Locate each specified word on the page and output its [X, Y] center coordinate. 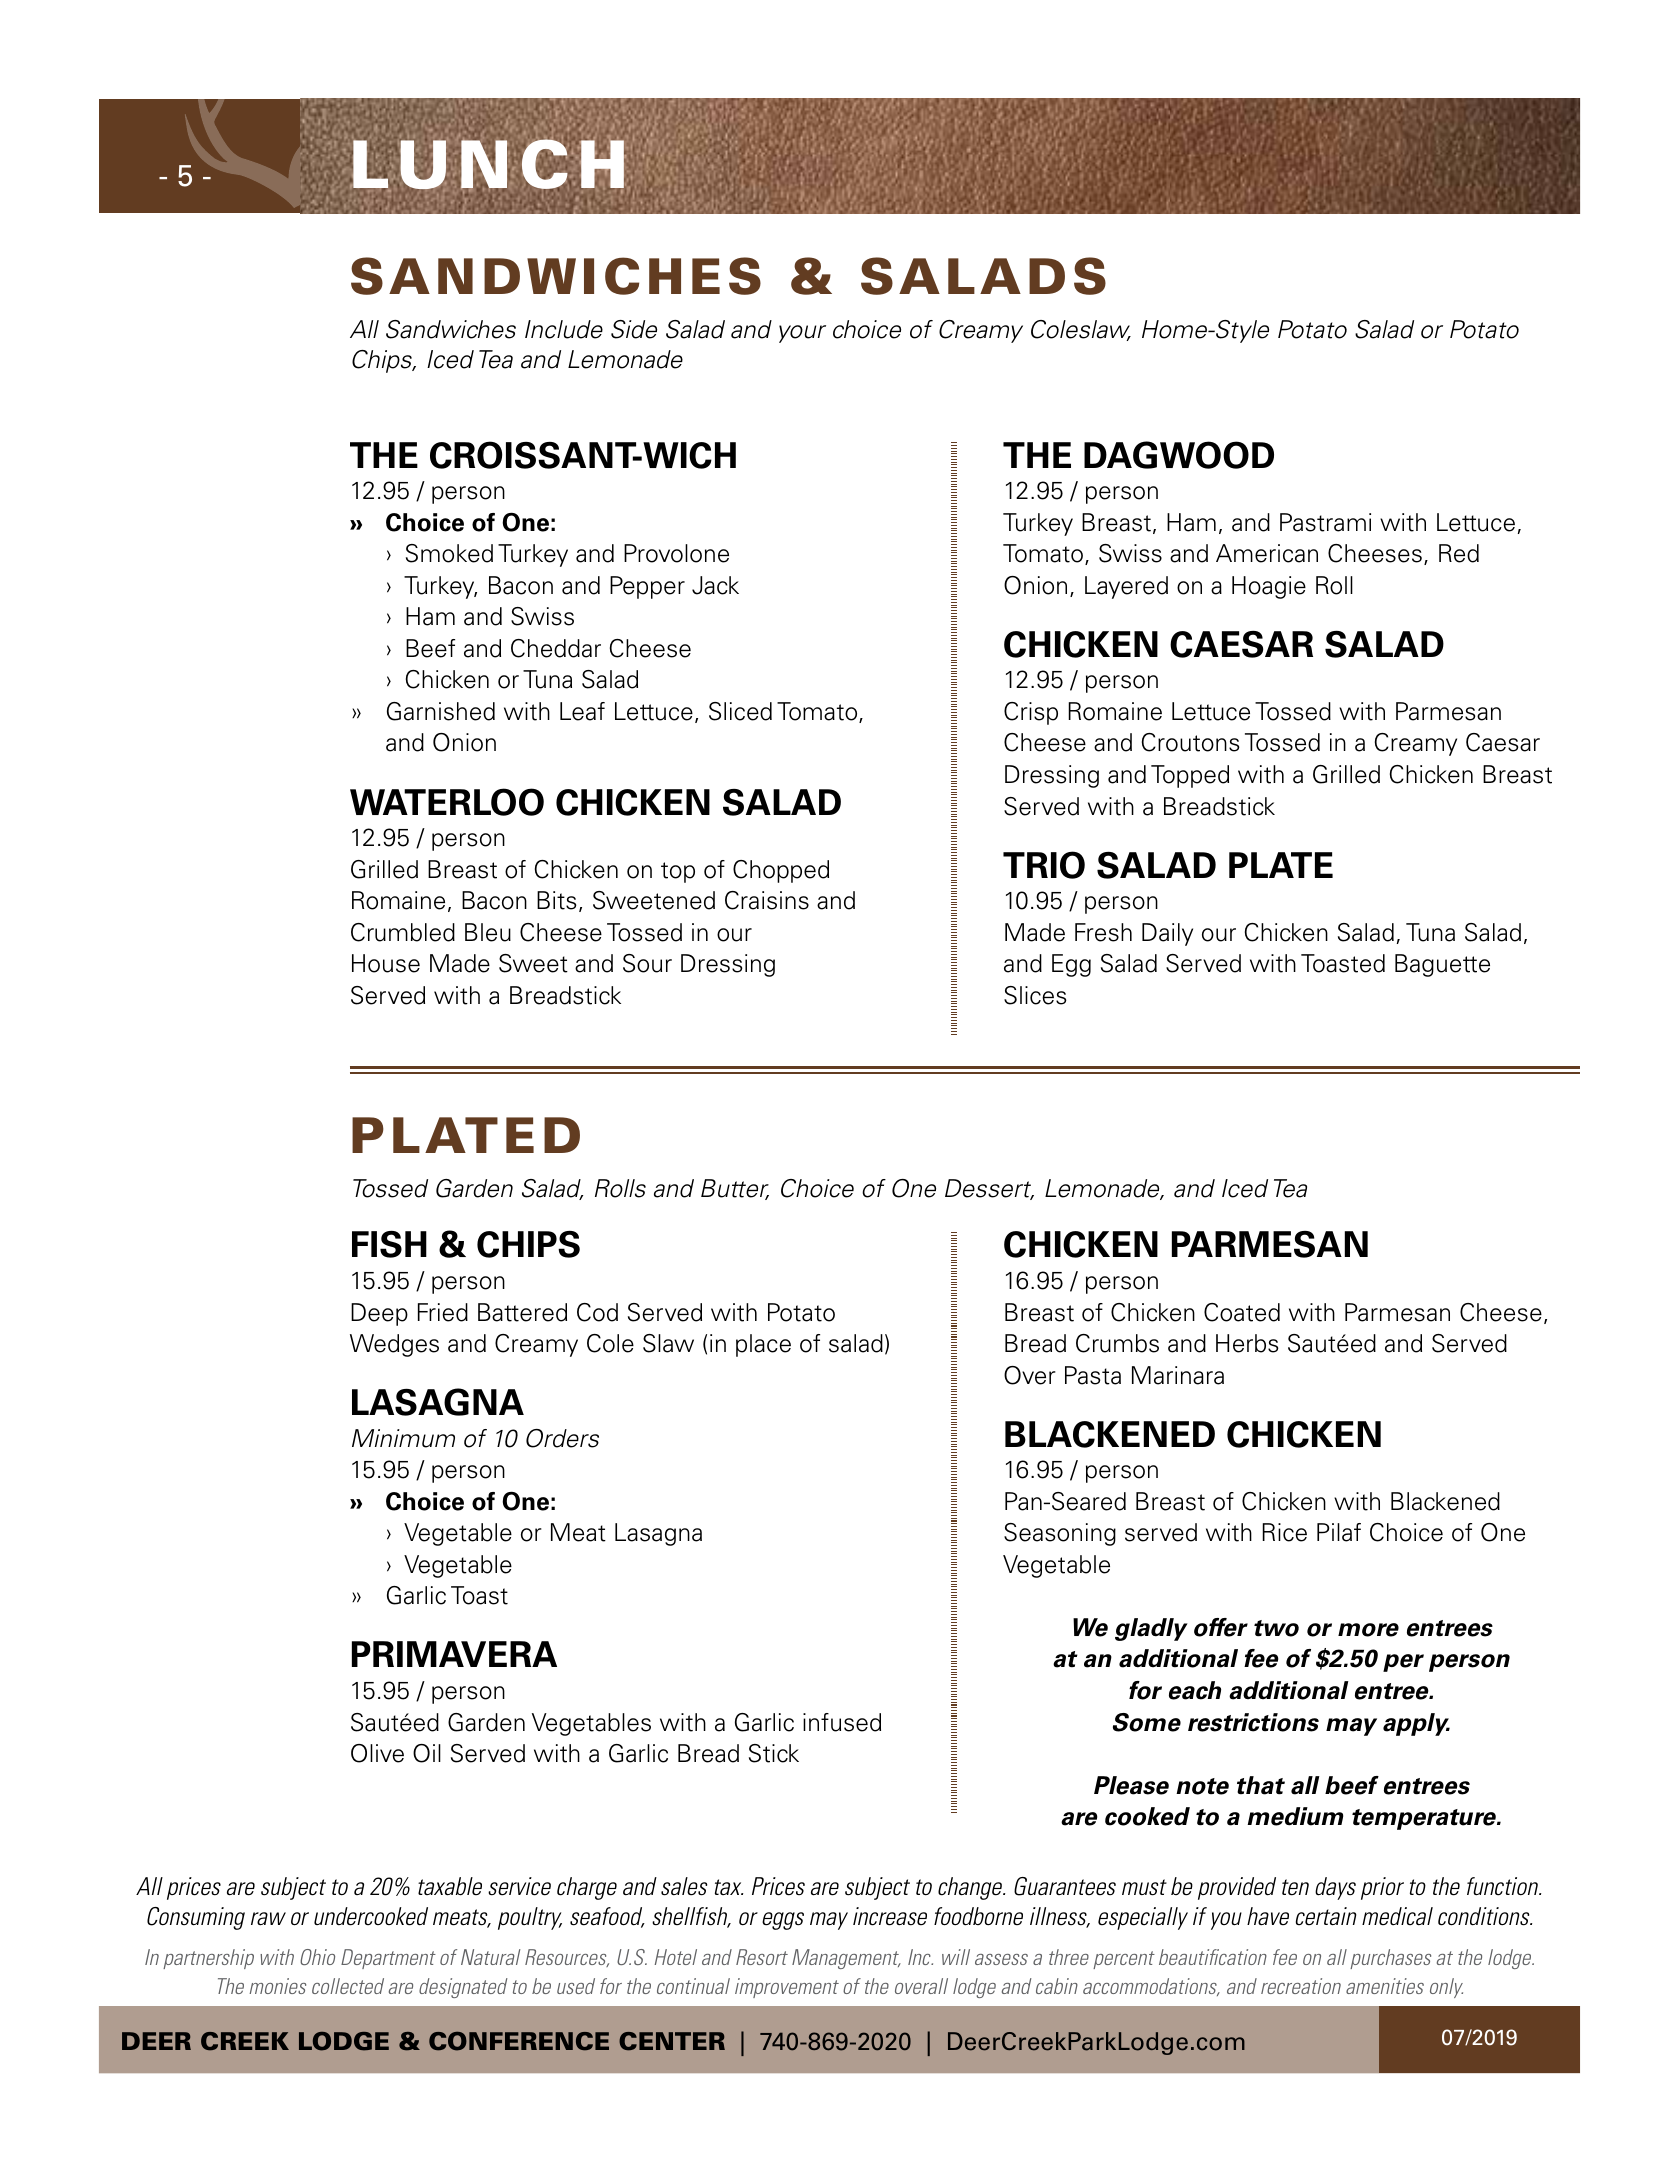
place [763, 1345]
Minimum [403, 1438]
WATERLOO [447, 802]
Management [846, 1959]
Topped [1190, 776]
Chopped [781, 871]
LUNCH [489, 165]
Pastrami [1325, 522]
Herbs [1247, 1343]
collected [348, 1986]
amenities [1385, 1986]
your [802, 334]
